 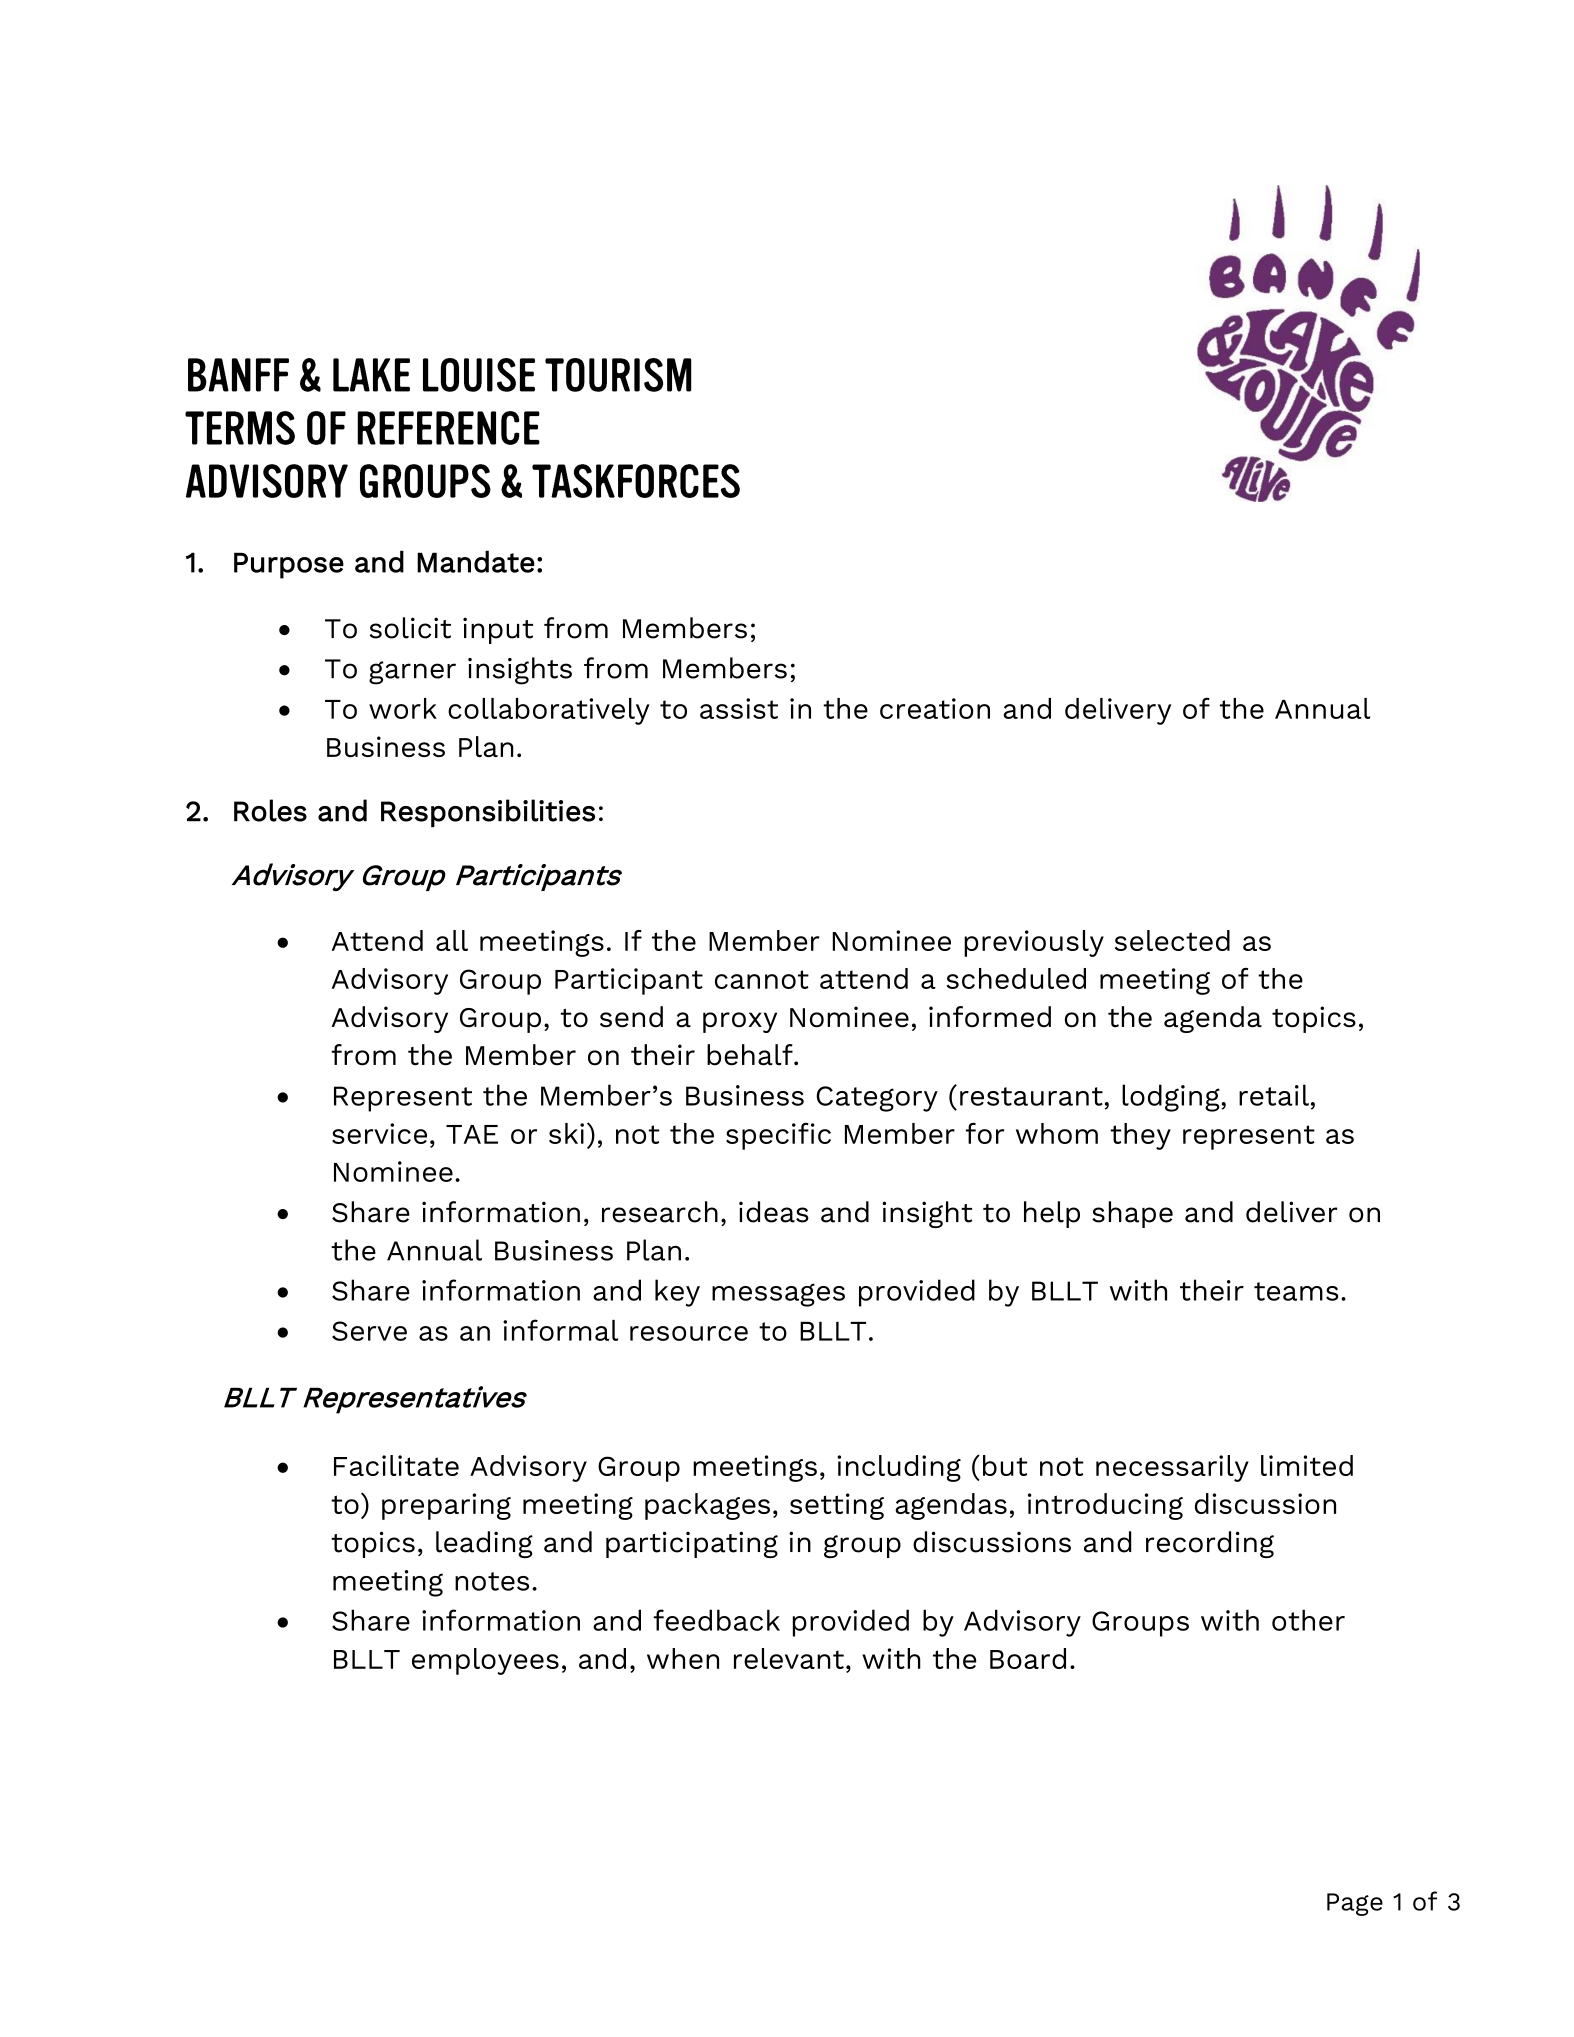 I want to click on specific, so click(x=778, y=1136).
